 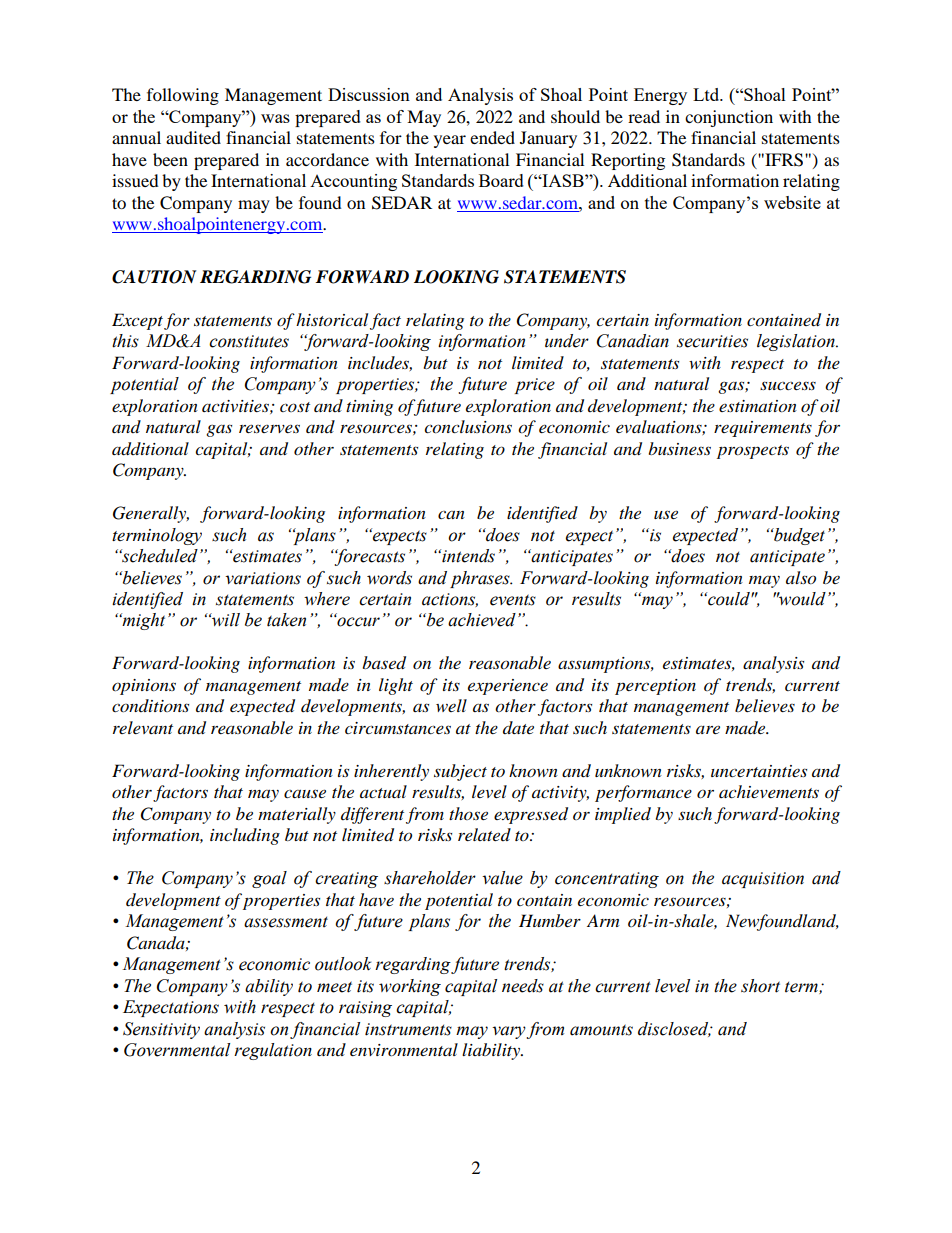 I want to click on audited, so click(x=193, y=137).
